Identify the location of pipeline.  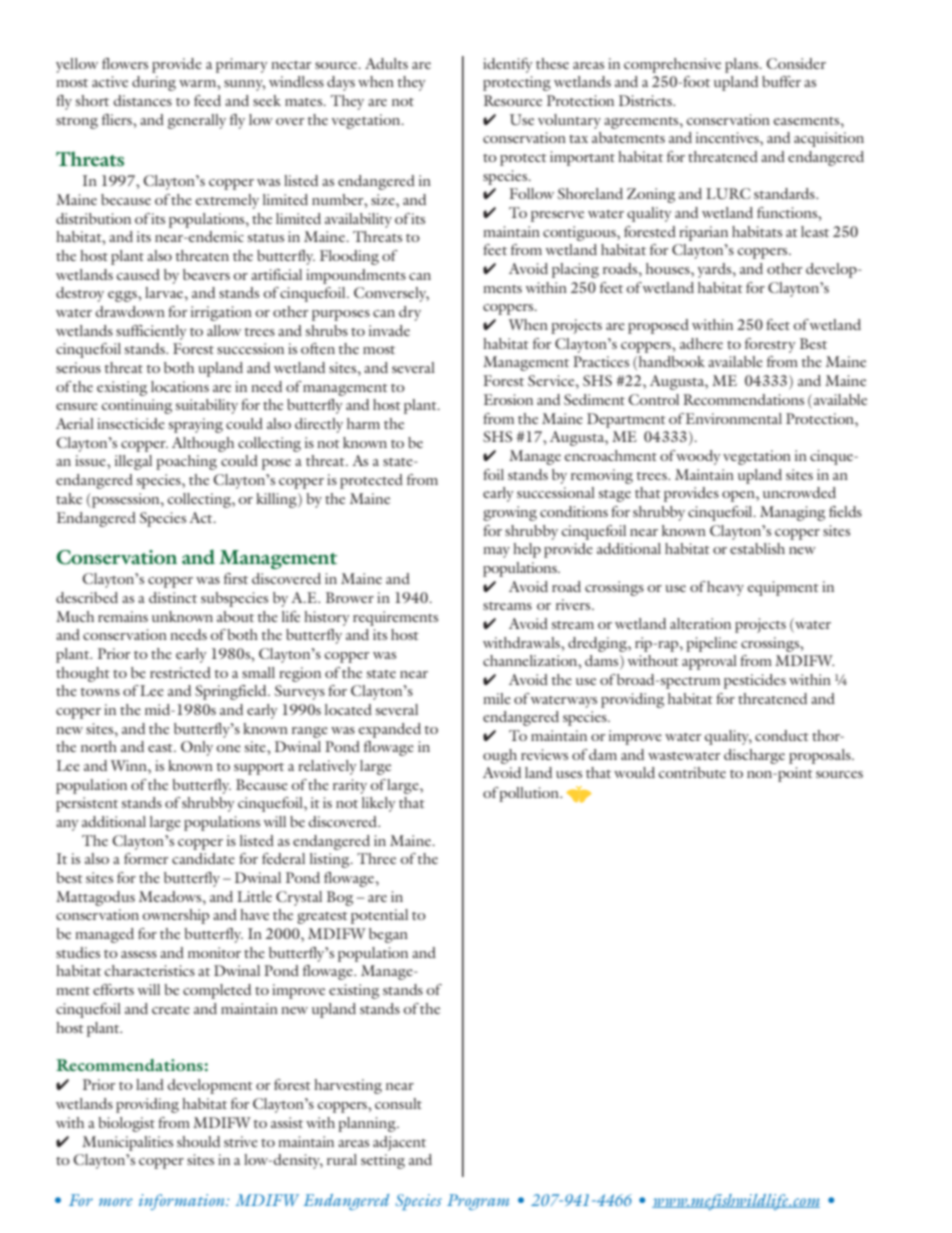
(711, 644).
